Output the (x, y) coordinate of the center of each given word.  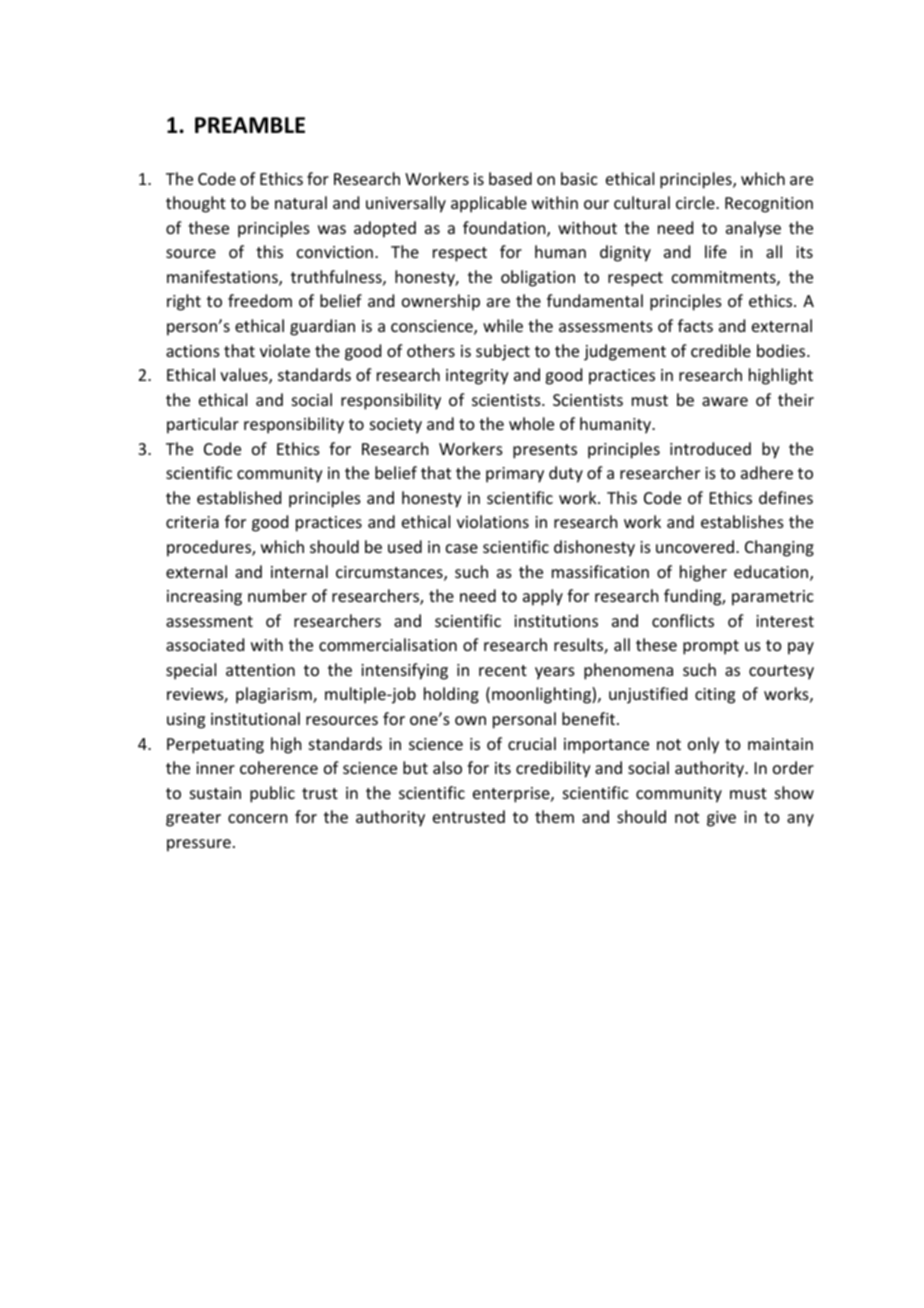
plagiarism (275, 695)
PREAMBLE (250, 125)
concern (257, 818)
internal (299, 571)
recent (503, 670)
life (716, 251)
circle (696, 202)
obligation (538, 278)
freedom (260, 300)
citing (715, 696)
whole (531, 423)
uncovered (695, 546)
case (462, 548)
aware (725, 401)
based (510, 178)
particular (203, 425)
